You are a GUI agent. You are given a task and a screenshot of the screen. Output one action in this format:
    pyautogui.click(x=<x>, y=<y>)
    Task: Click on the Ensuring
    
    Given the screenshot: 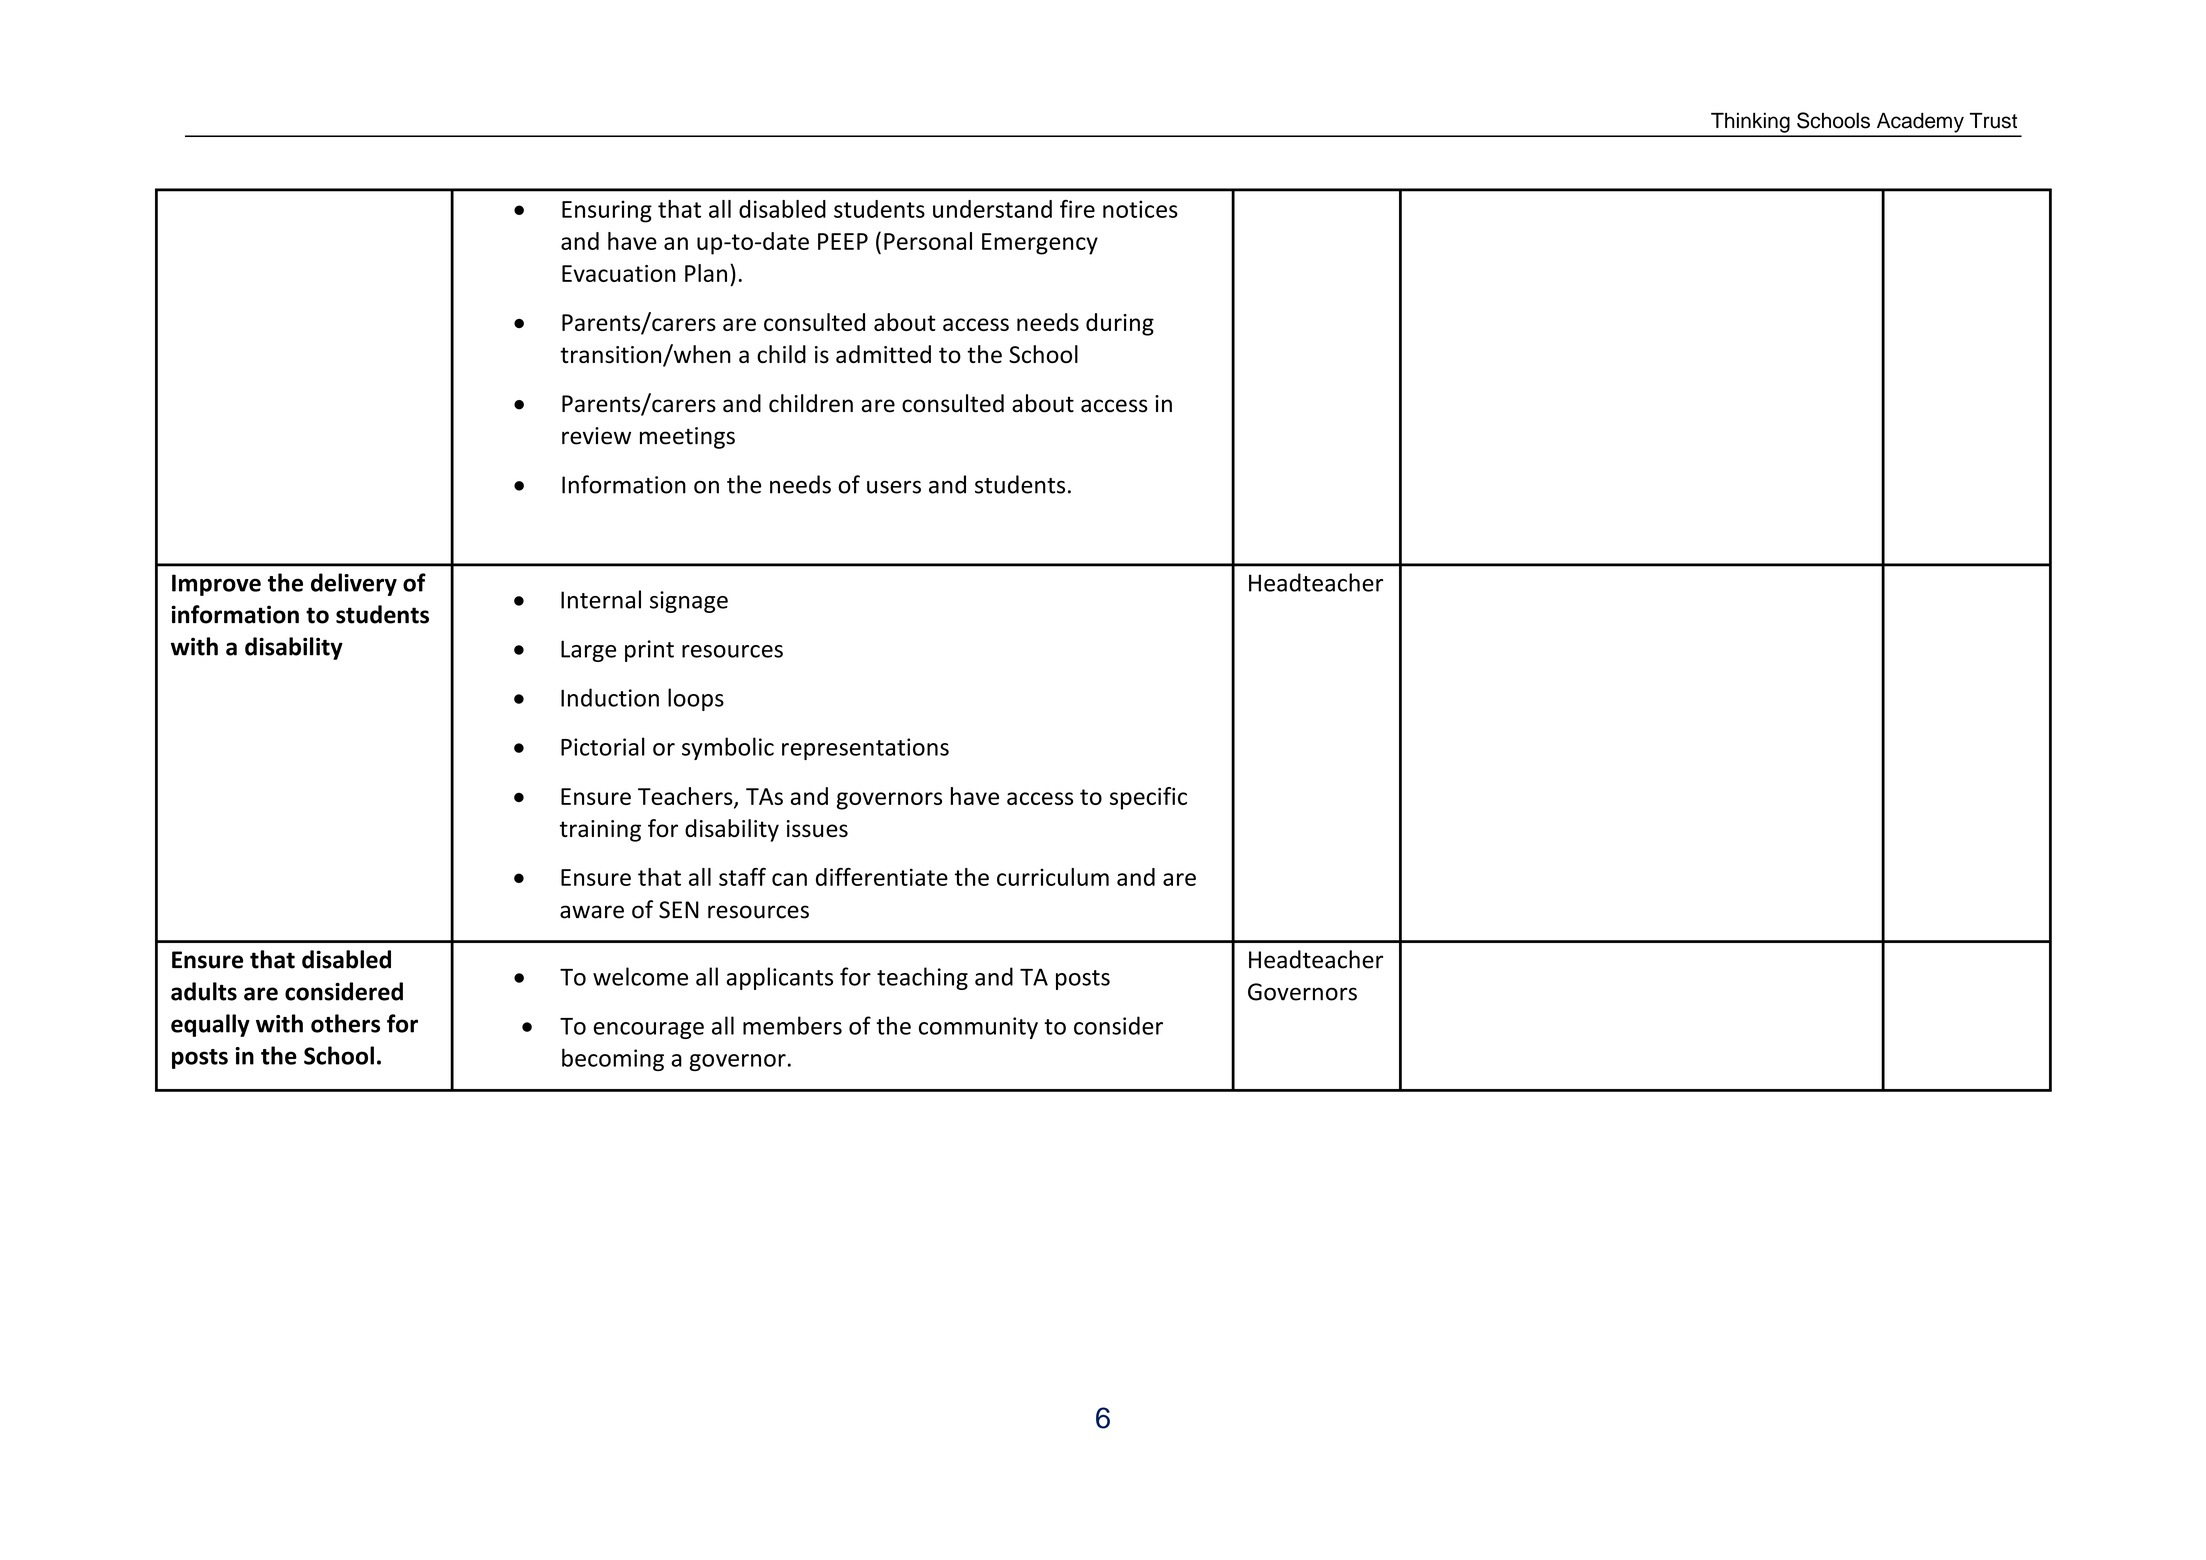 What is the action you would take?
    pyautogui.click(x=607, y=211)
